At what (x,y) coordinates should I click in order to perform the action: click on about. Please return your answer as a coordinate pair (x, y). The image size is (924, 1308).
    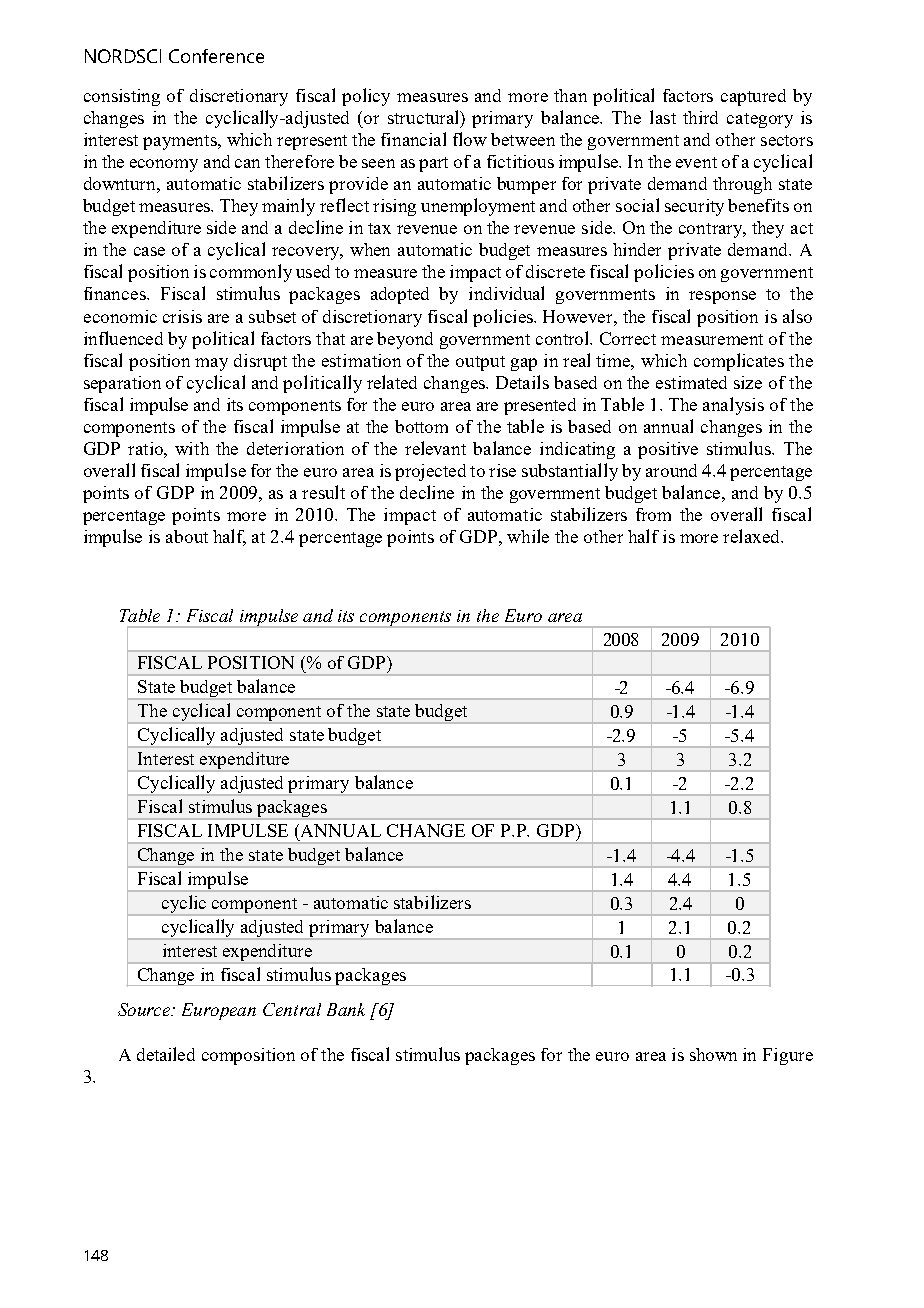
    Looking at the image, I should click on (187, 536).
